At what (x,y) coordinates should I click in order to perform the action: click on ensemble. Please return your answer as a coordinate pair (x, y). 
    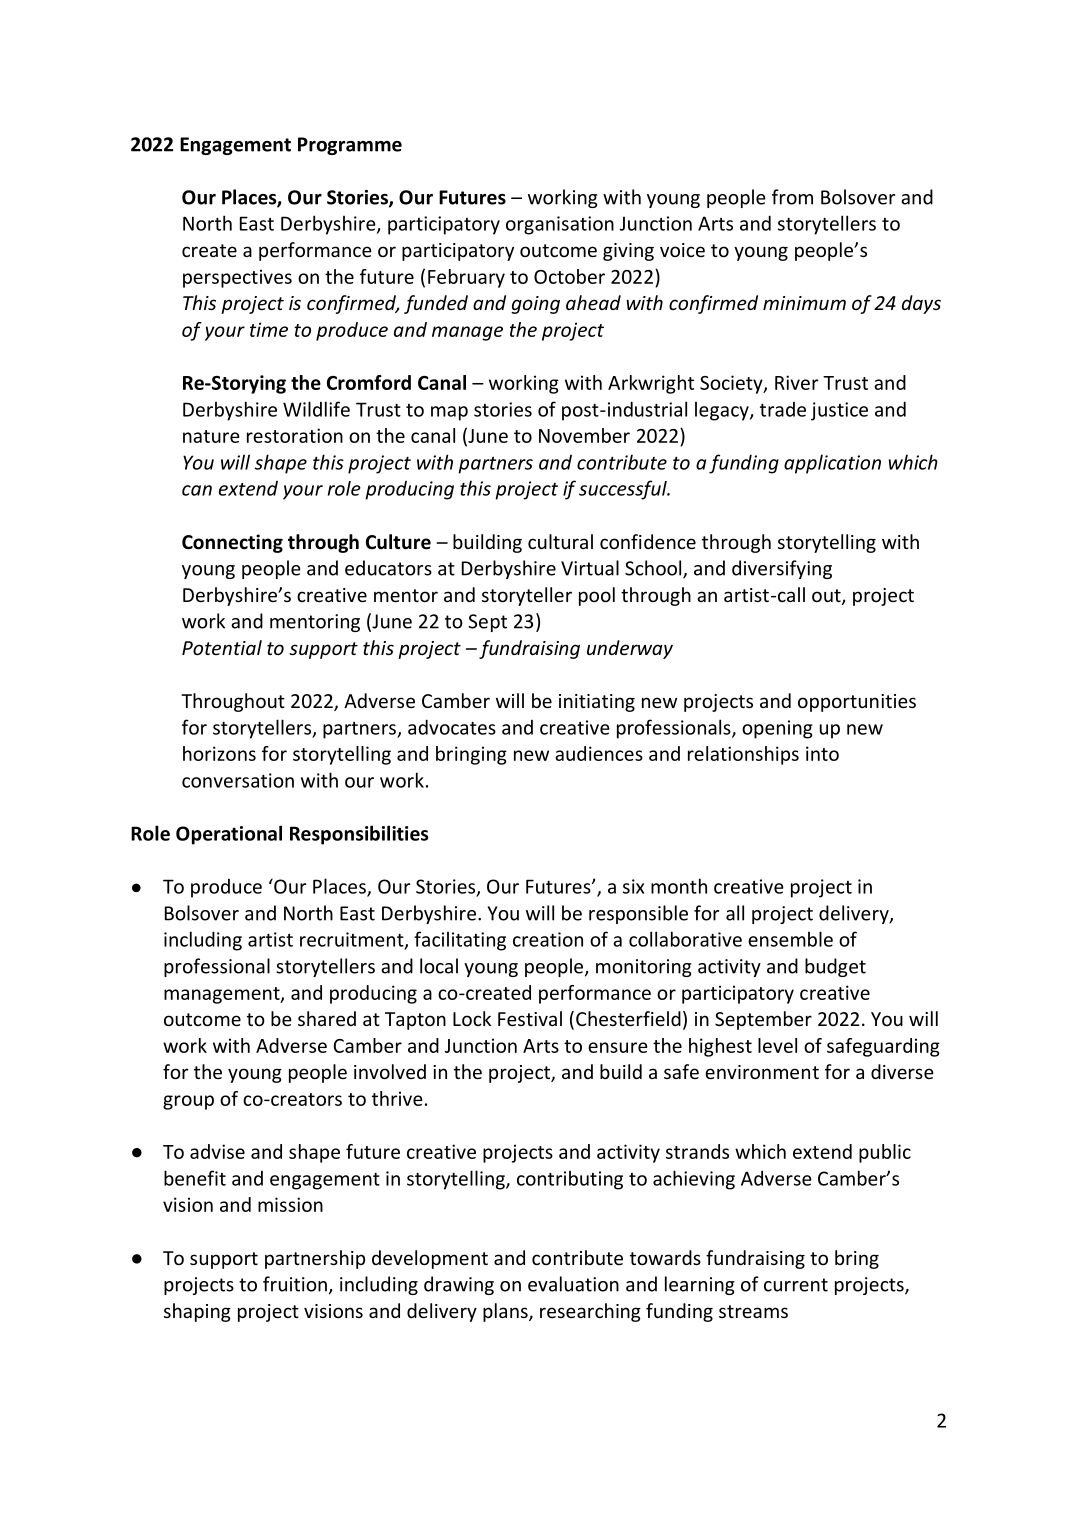
    Looking at the image, I should click on (790, 939).
